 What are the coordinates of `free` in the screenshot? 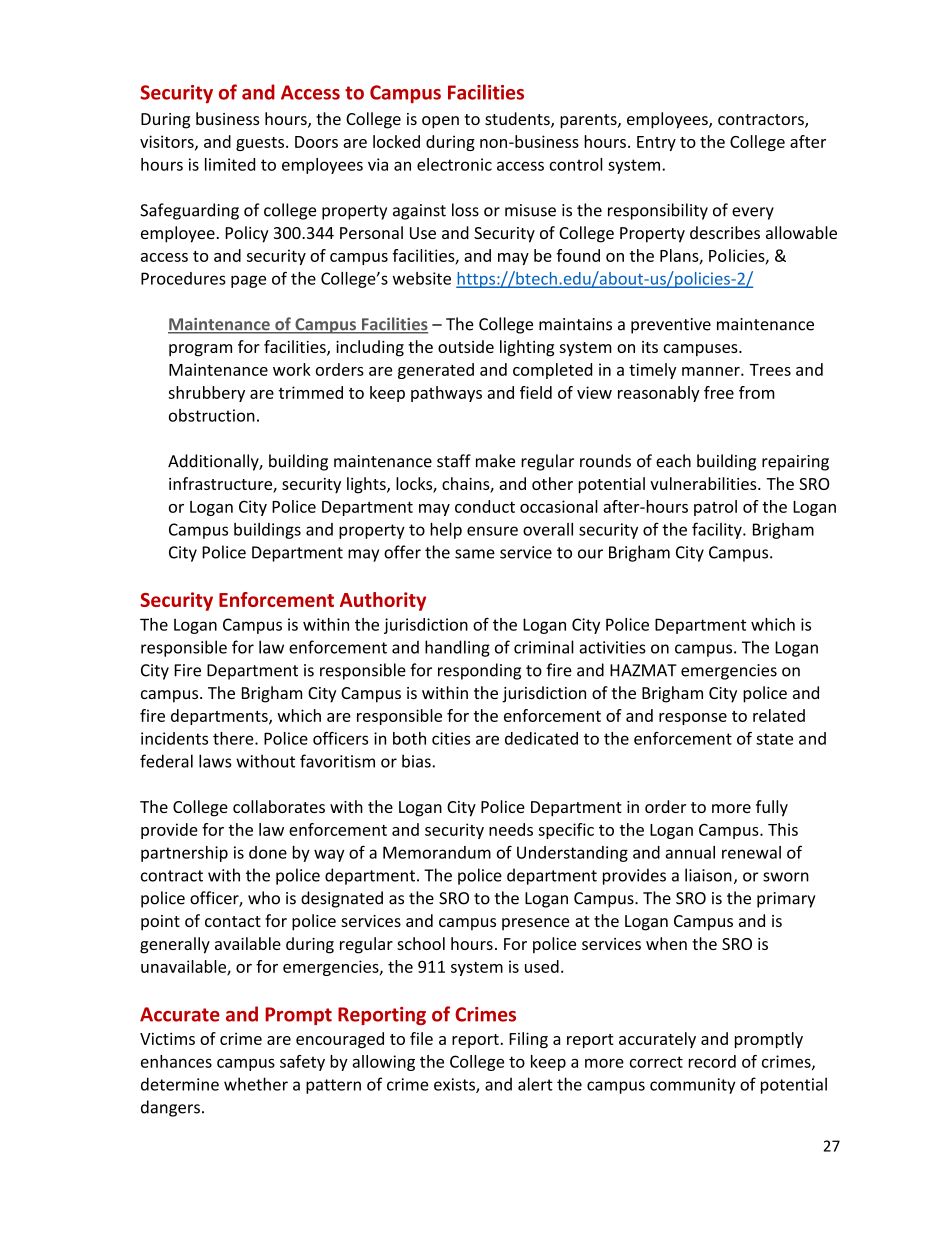 It's located at (719, 392).
